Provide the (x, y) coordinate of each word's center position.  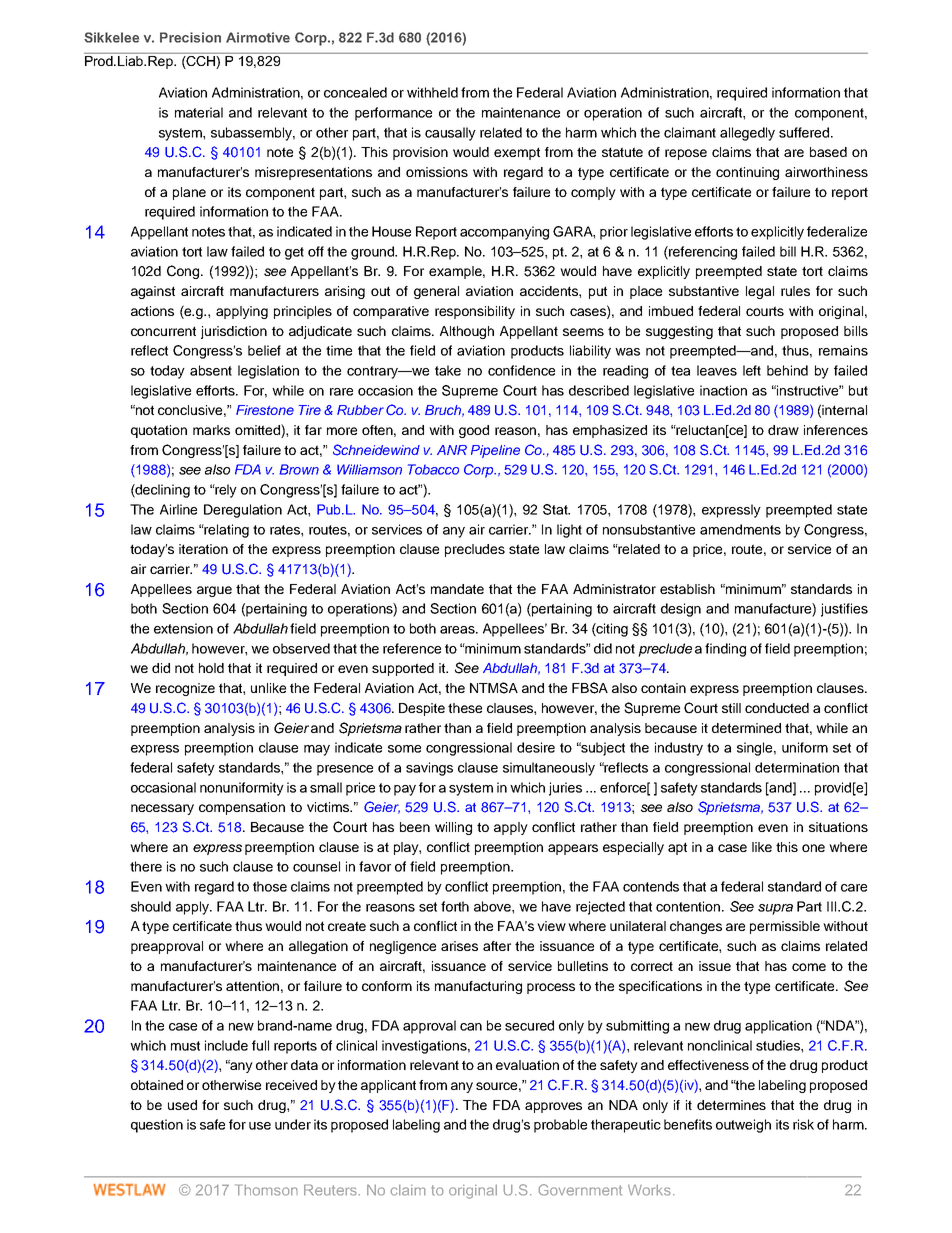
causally (450, 134)
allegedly (747, 134)
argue (214, 591)
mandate (457, 589)
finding (725, 650)
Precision (190, 37)
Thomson (266, 1190)
